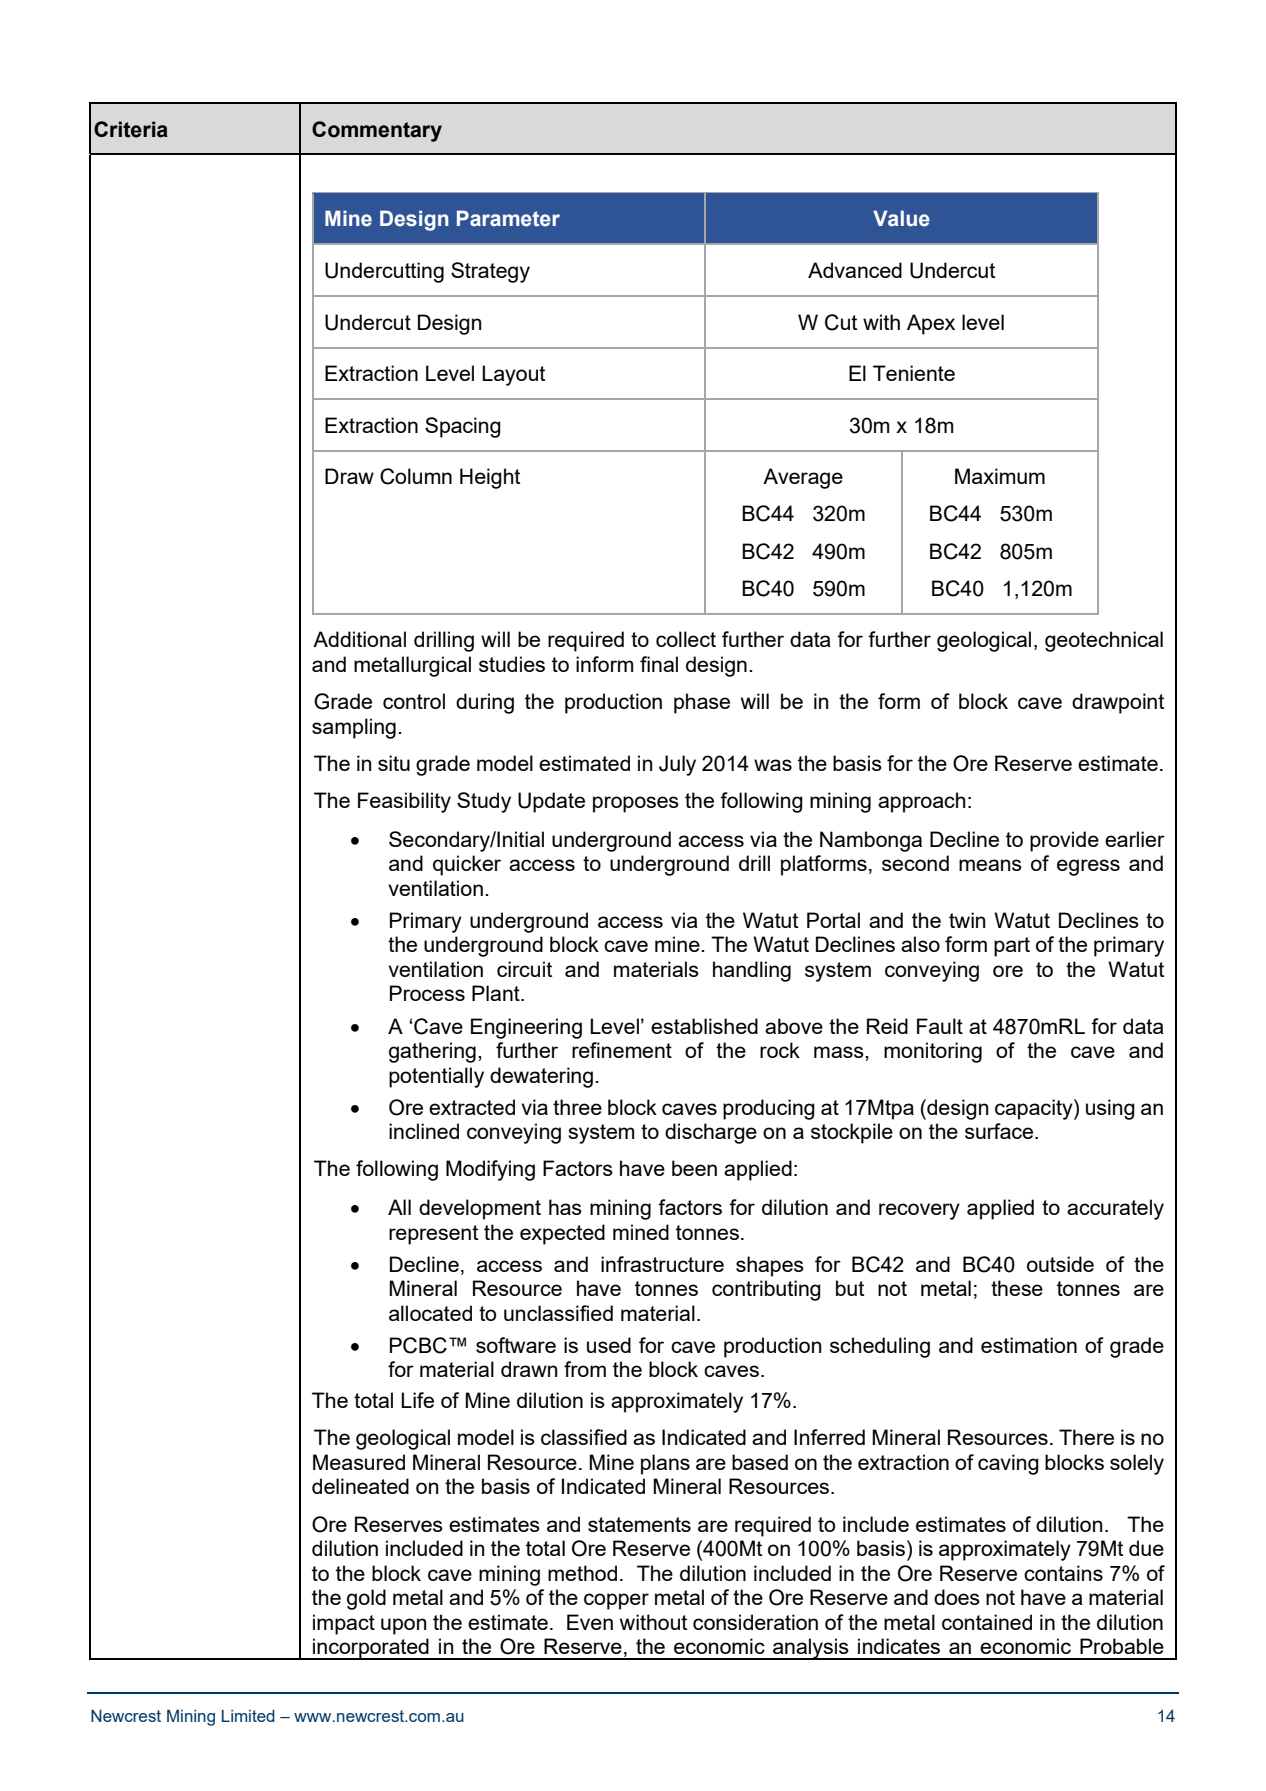 Image resolution: width=1266 pixels, height=1791 pixels. What do you see at coordinates (248, 1716) in the screenshot?
I see `Limited` at bounding box center [248, 1716].
